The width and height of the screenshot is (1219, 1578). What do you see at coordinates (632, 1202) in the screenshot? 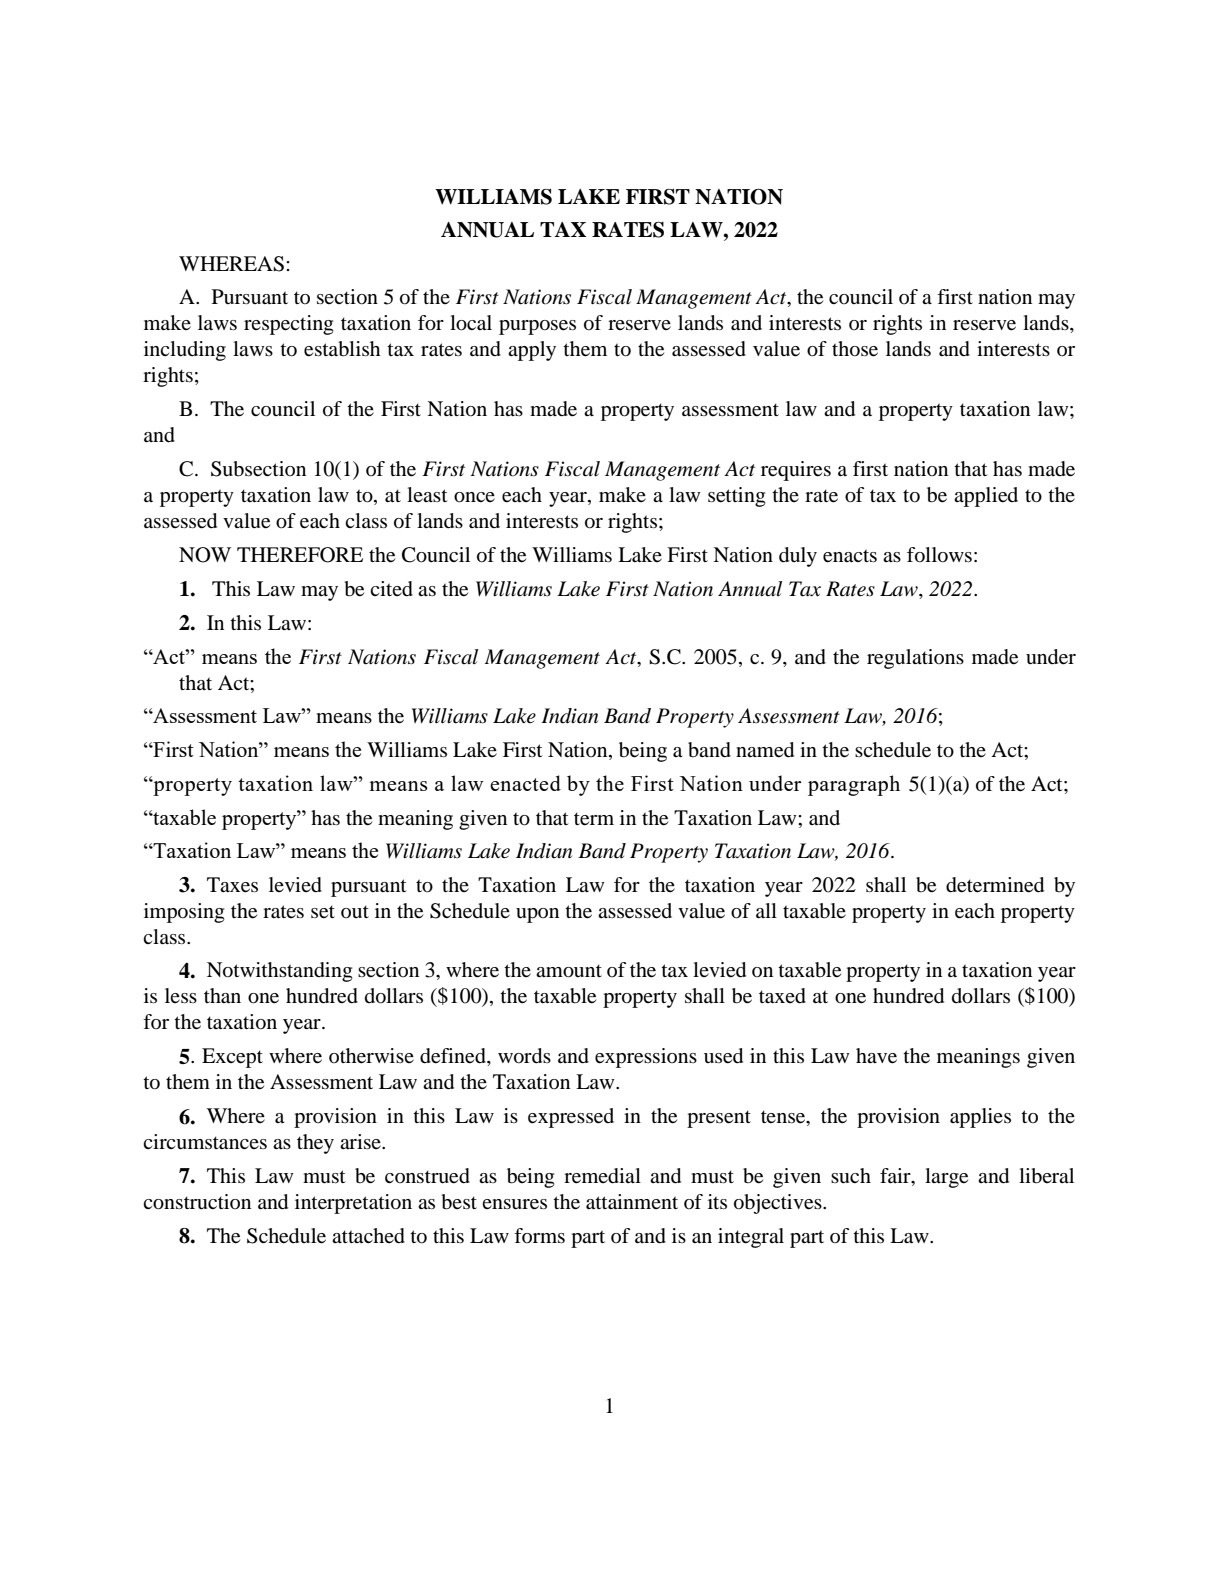
I see `attainment` at bounding box center [632, 1202].
